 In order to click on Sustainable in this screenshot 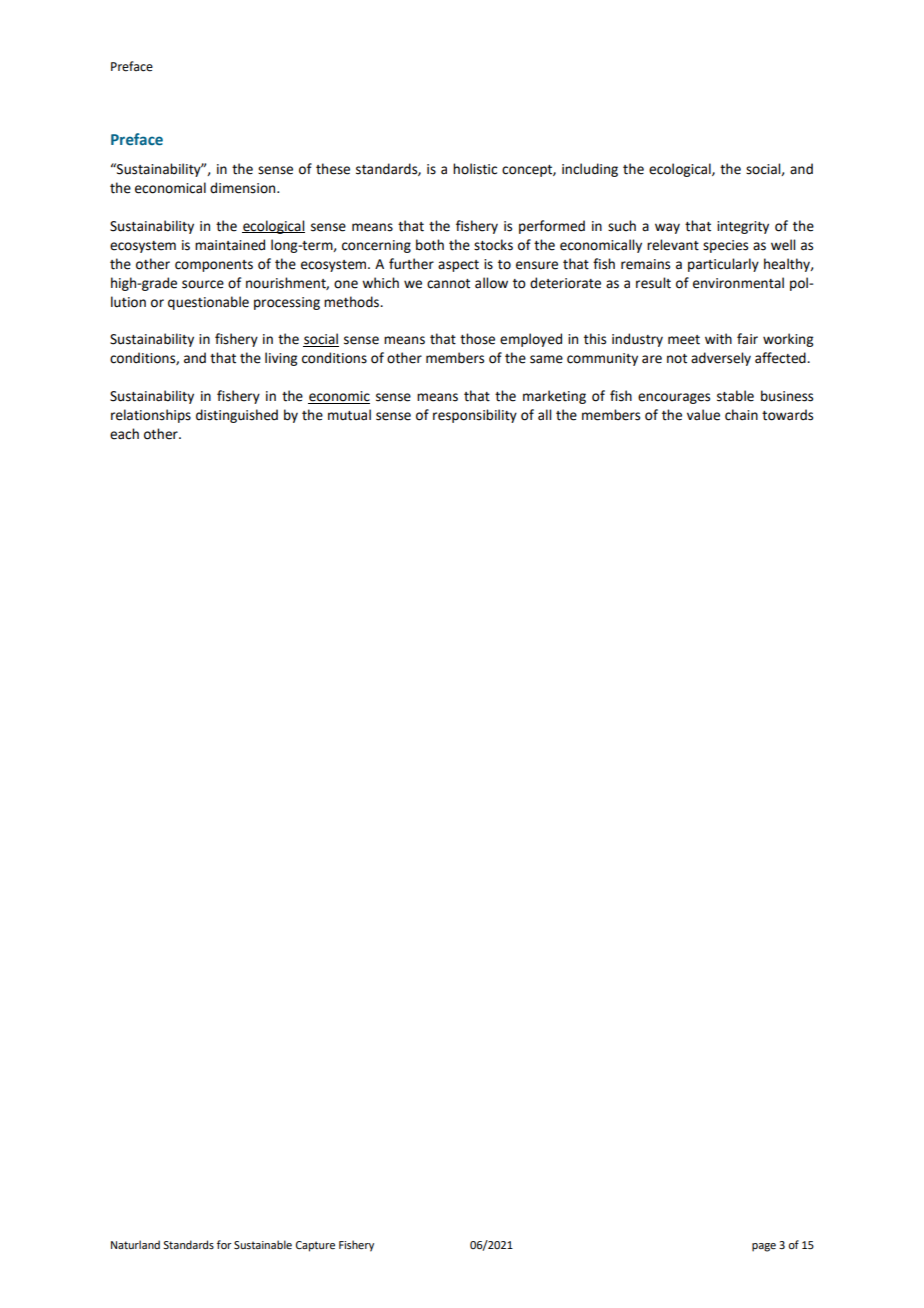, I will do `click(263, 1244)`.
